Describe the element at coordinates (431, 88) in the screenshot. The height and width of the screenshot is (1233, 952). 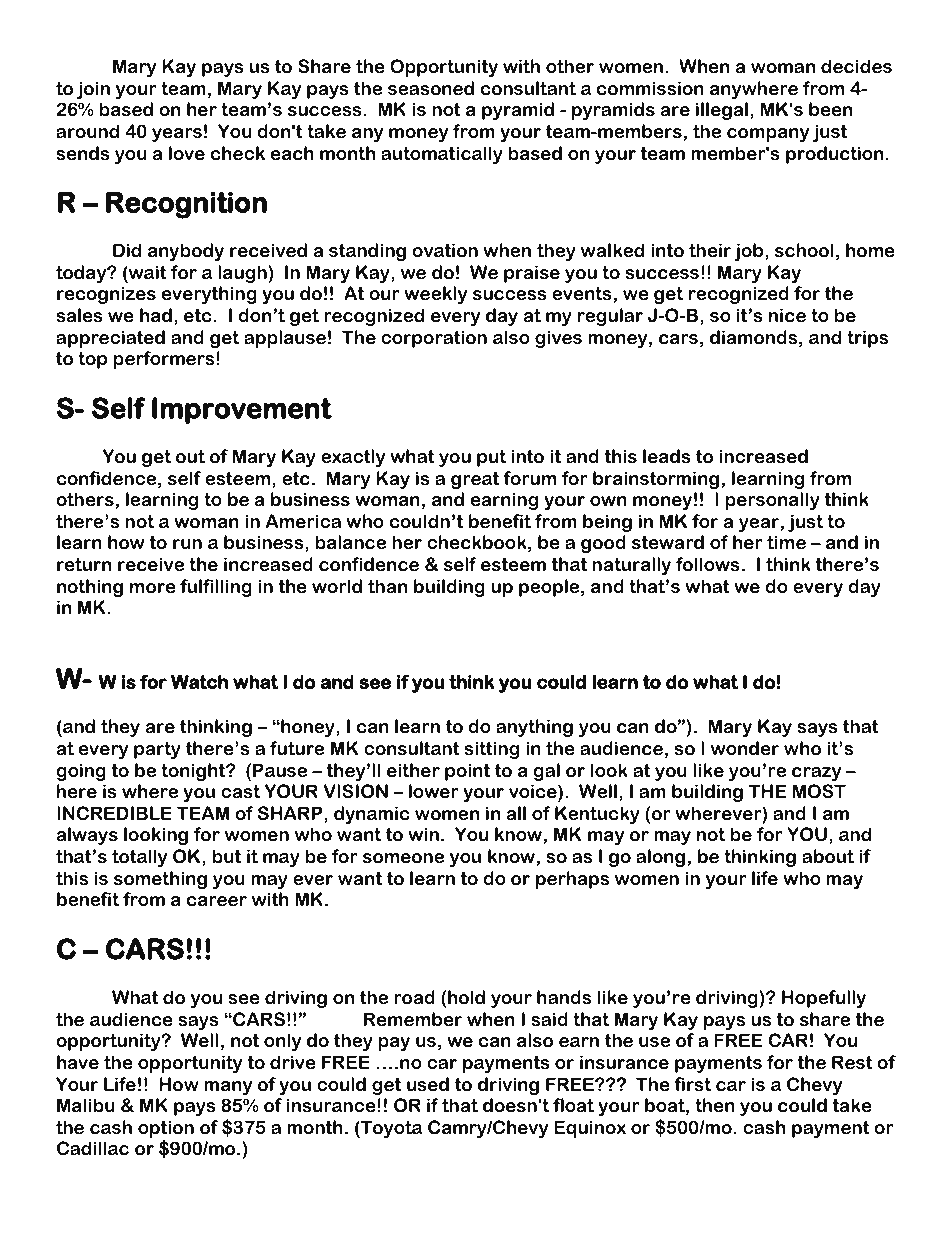
I see `seasoned` at that location.
